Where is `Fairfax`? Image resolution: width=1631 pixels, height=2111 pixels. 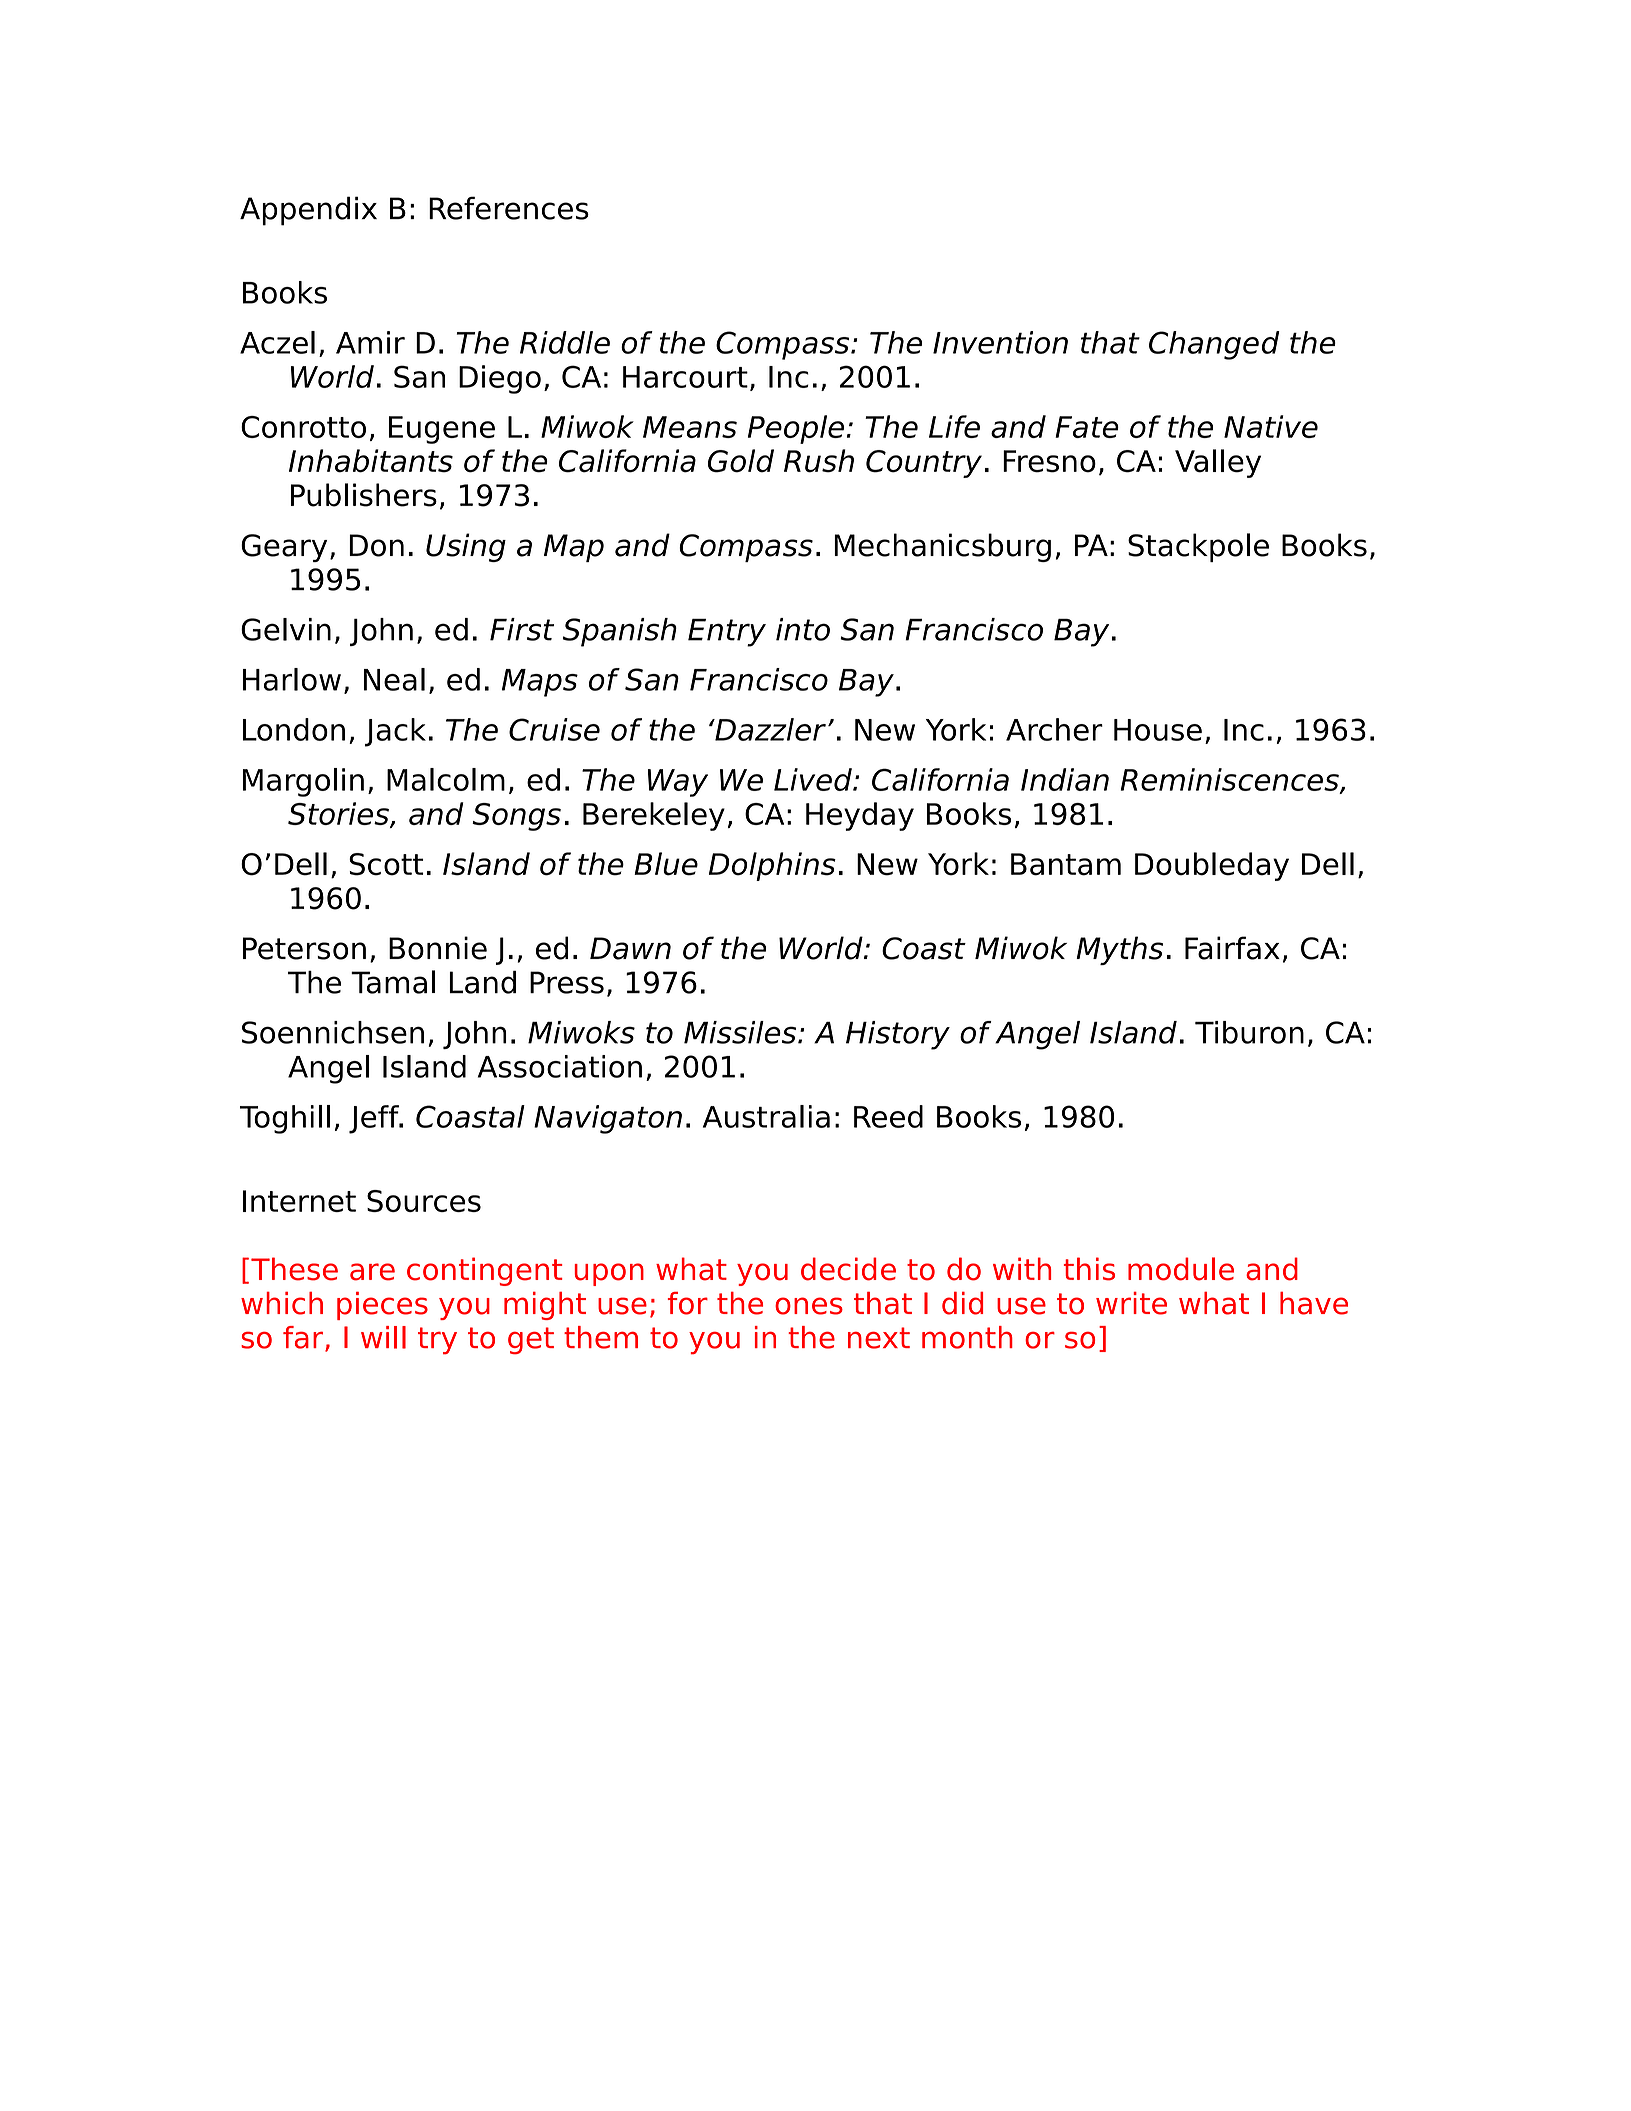 Fairfax is located at coordinates (1232, 948).
